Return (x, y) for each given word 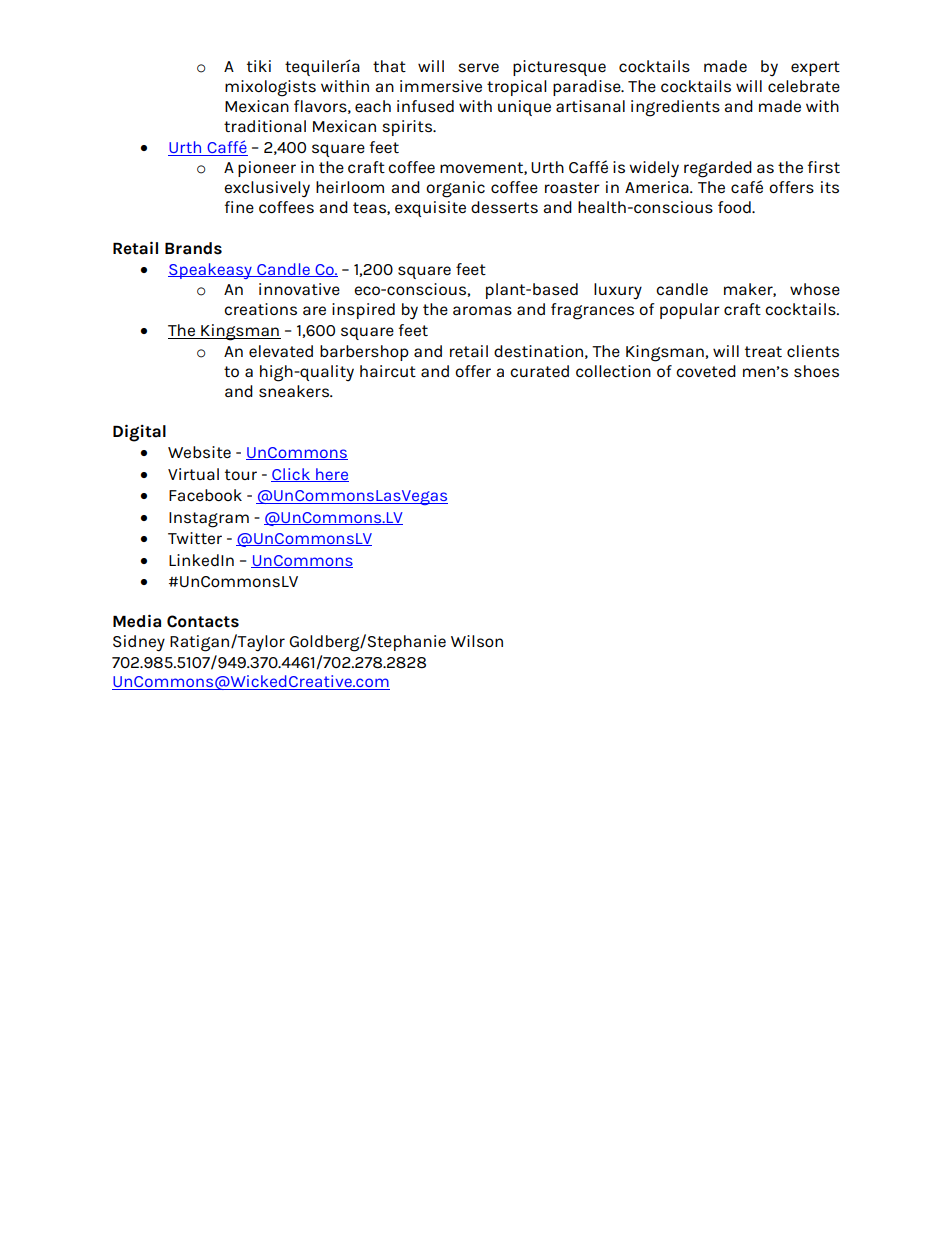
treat (763, 351)
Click (291, 475)
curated (539, 371)
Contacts (203, 621)
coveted (706, 371)
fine (239, 207)
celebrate (804, 86)
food (735, 207)
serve (478, 67)
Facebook (205, 495)
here (331, 475)
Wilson (477, 641)
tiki (259, 66)
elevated (281, 351)
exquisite (430, 209)
